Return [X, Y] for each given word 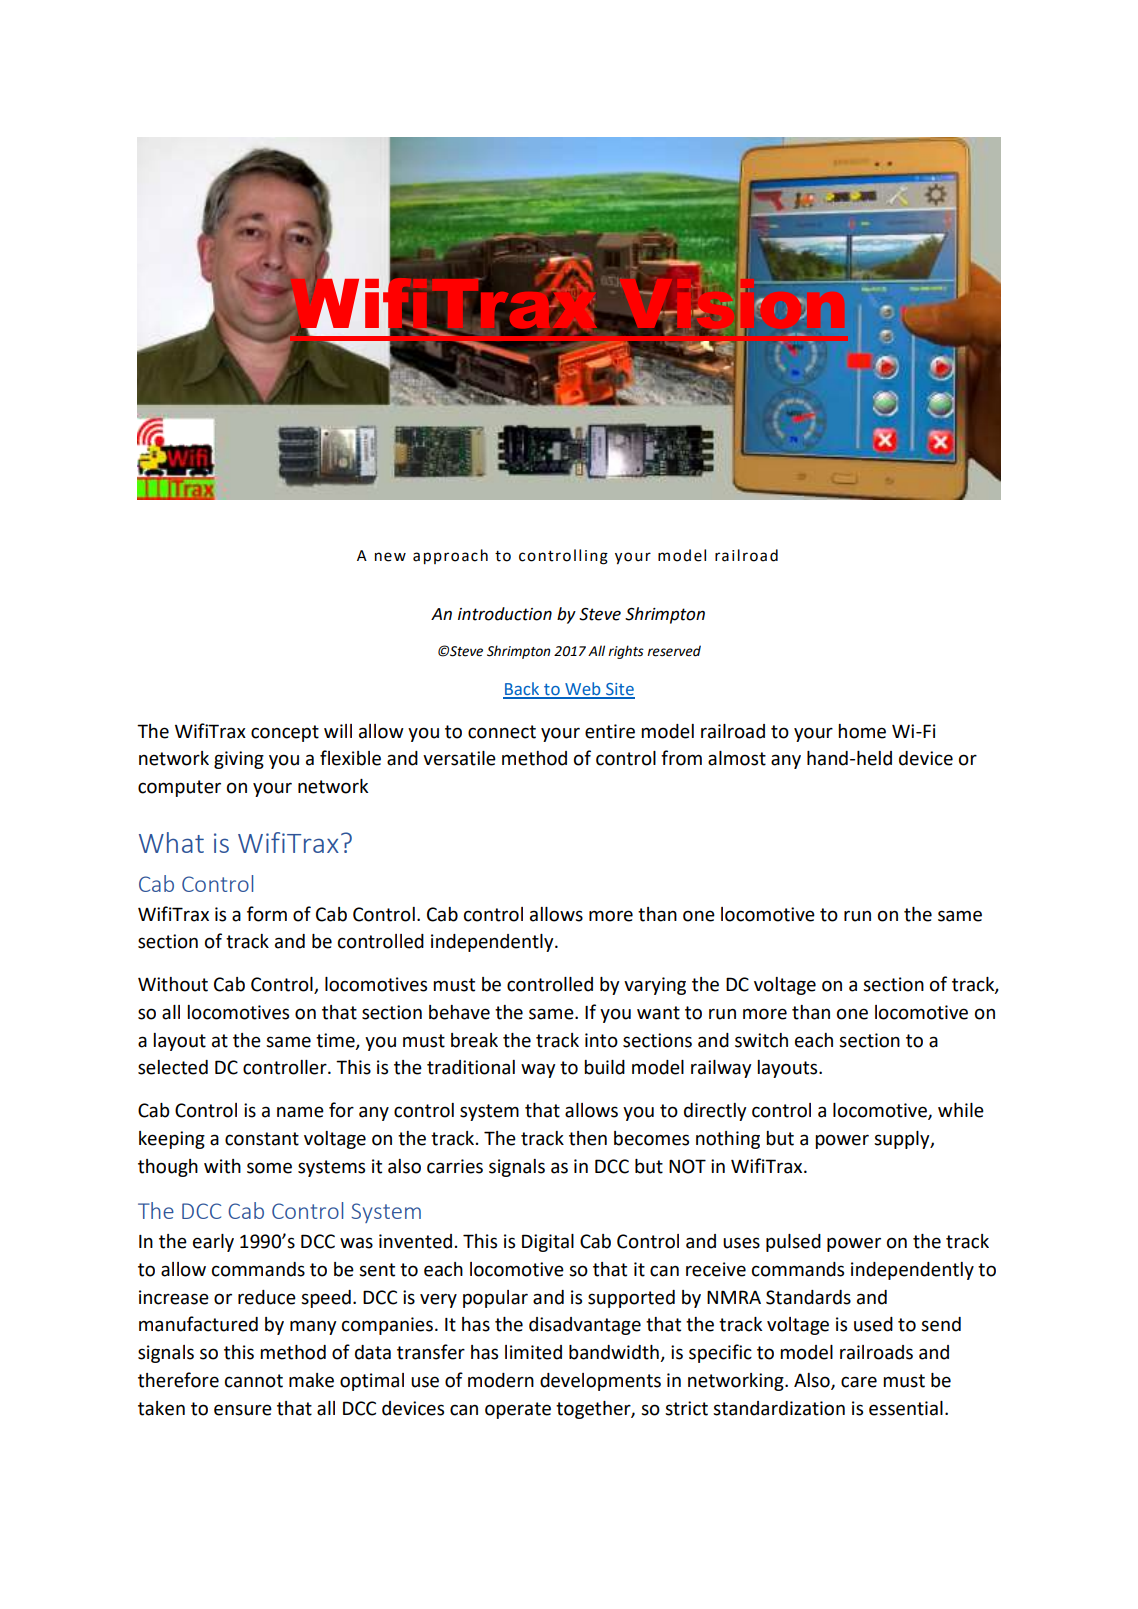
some [269, 1168]
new [390, 557]
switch [761, 1040]
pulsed [793, 1243]
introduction [505, 614]
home [862, 731]
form [267, 914]
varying [655, 986]
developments [600, 1382]
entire [610, 731]
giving [239, 760]
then [588, 1138]
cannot [254, 1381]
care [859, 1382]
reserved [674, 651]
